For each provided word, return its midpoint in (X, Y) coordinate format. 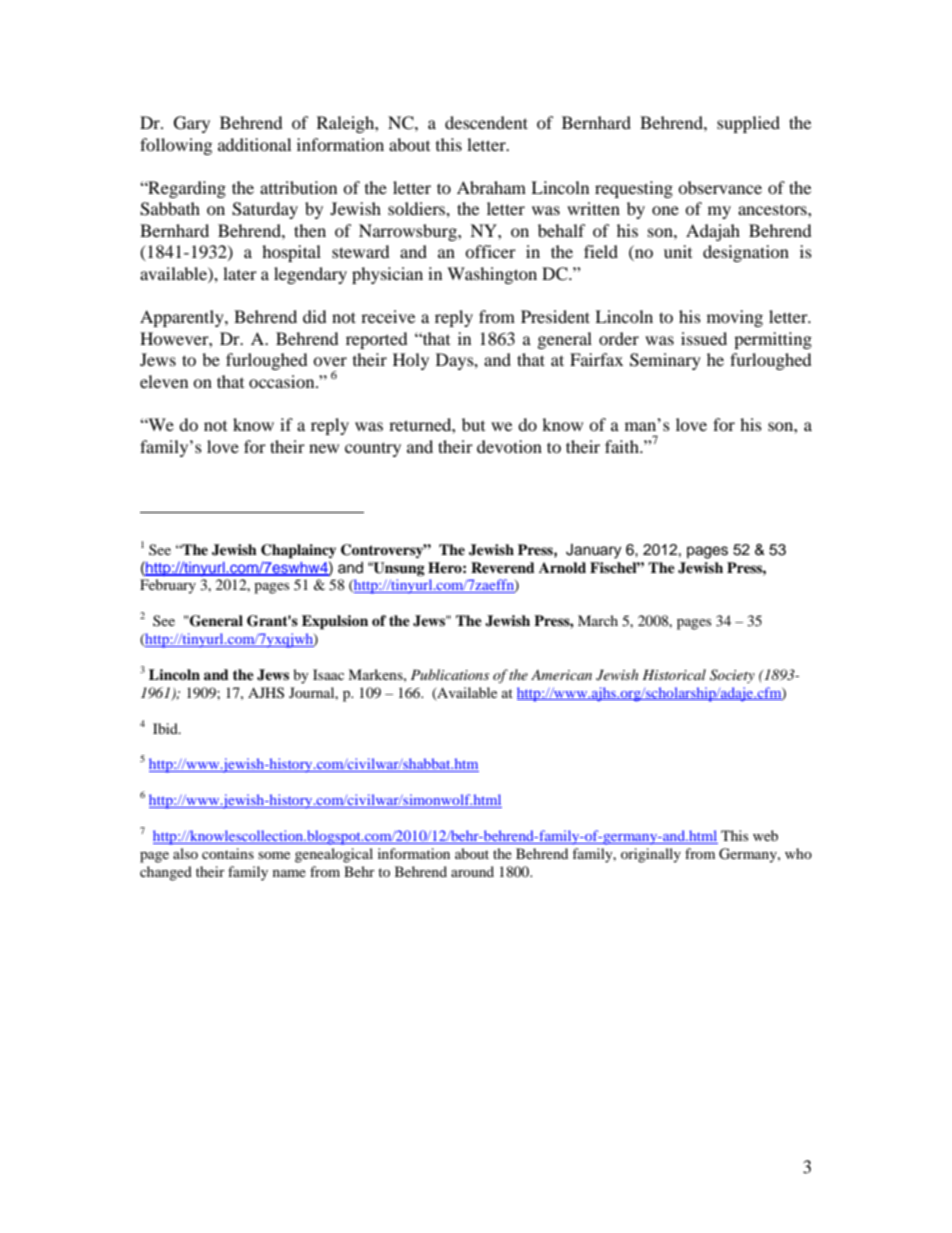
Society (732, 676)
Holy (411, 361)
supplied (748, 124)
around (472, 871)
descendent (486, 122)
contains (228, 853)
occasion (283, 381)
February (168, 586)
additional (254, 144)
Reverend (503, 567)
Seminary (665, 361)
